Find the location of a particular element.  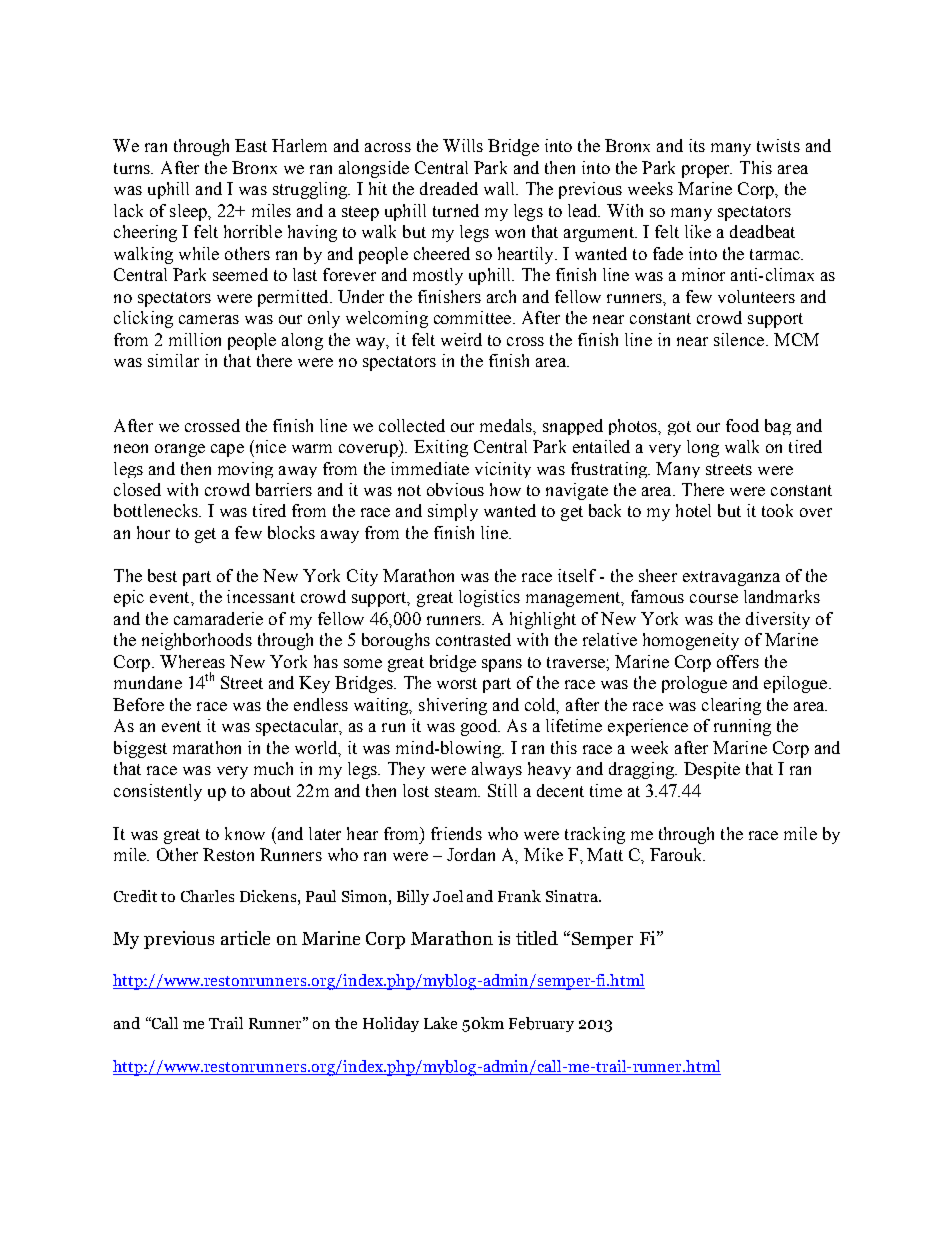

proper is located at coordinates (707, 171).
